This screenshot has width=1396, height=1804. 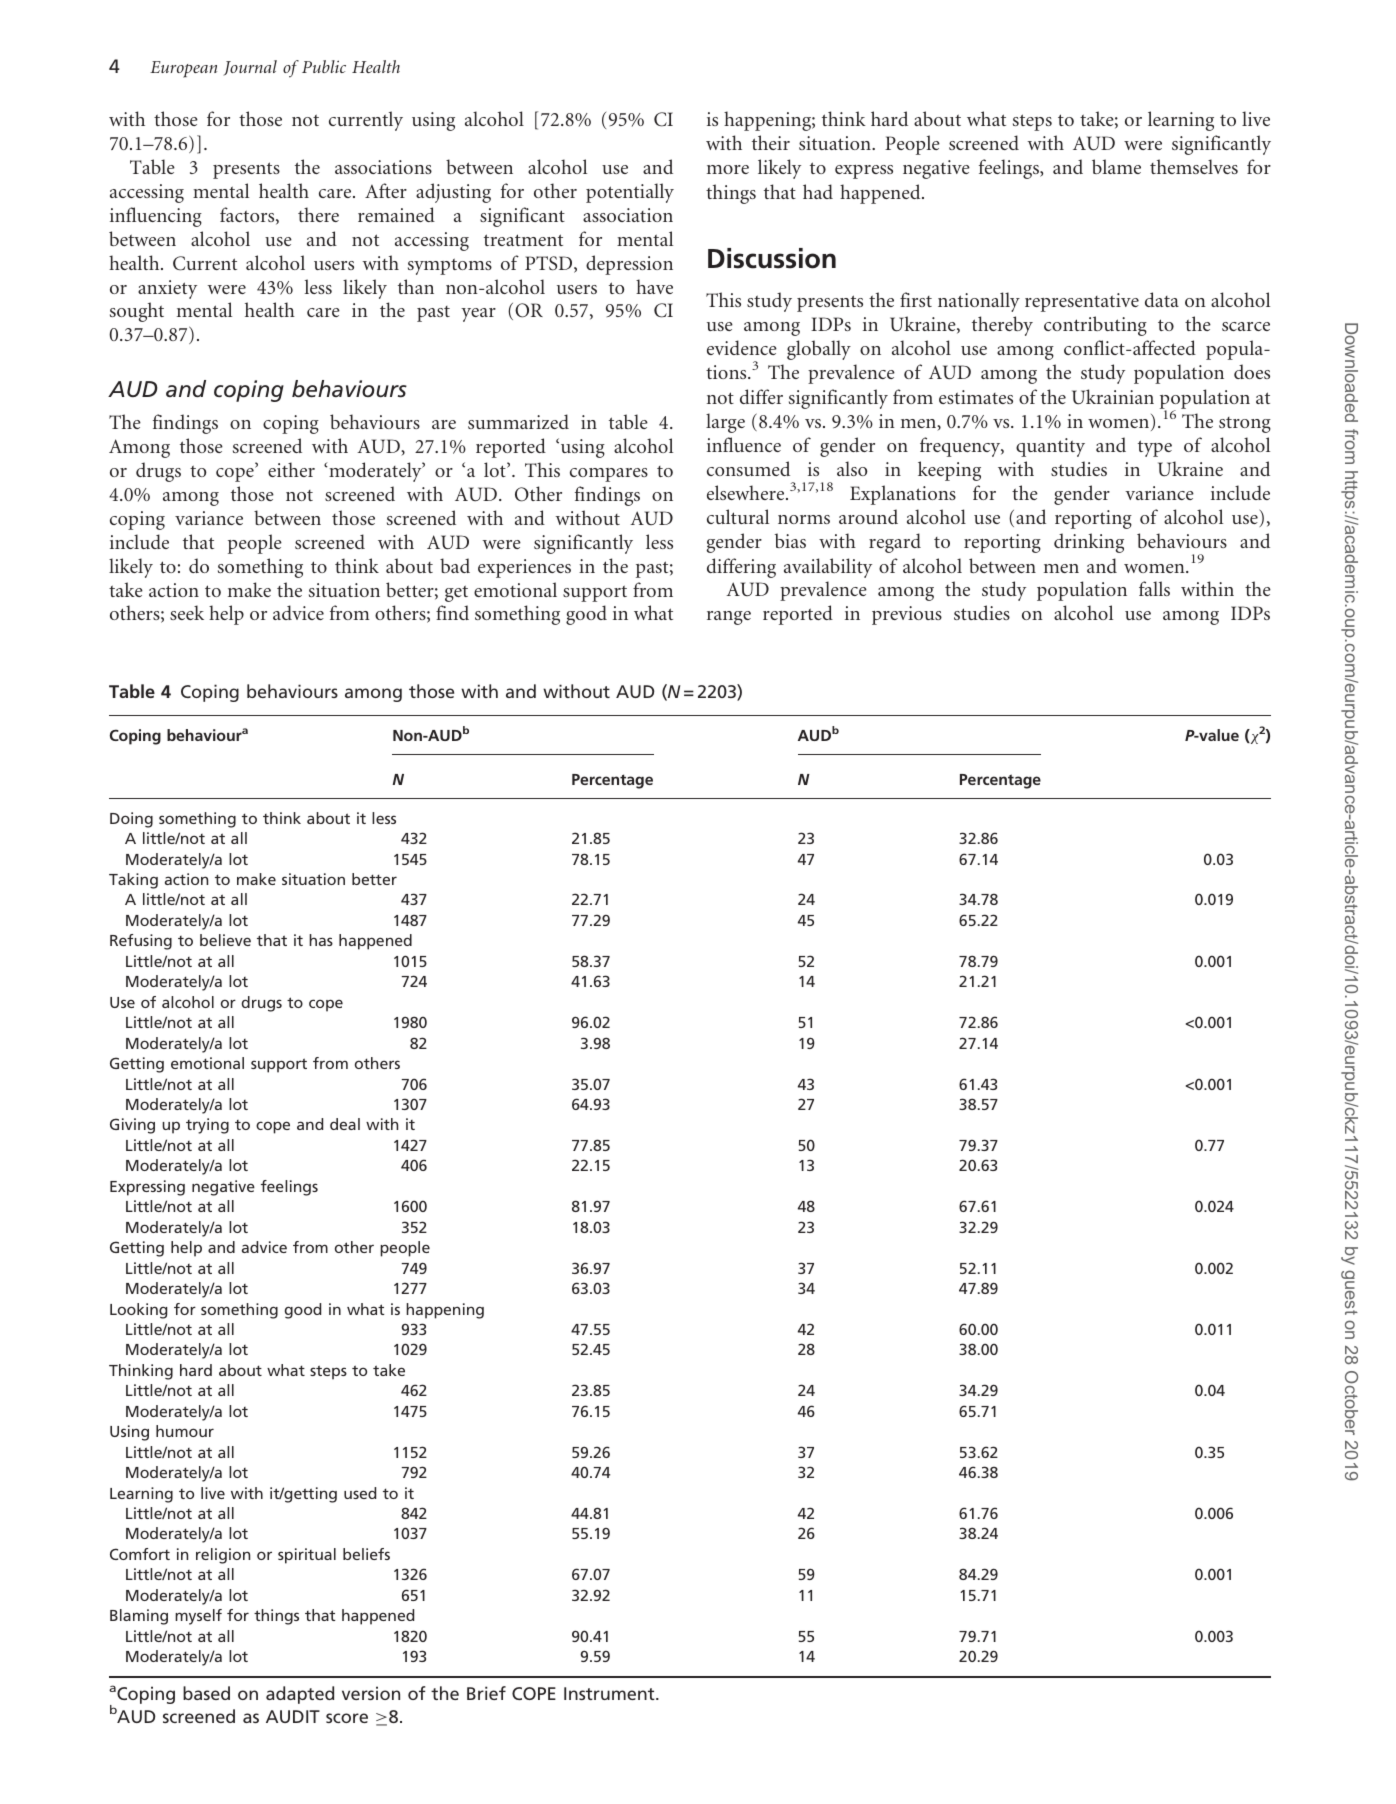 I want to click on more, so click(x=728, y=169).
